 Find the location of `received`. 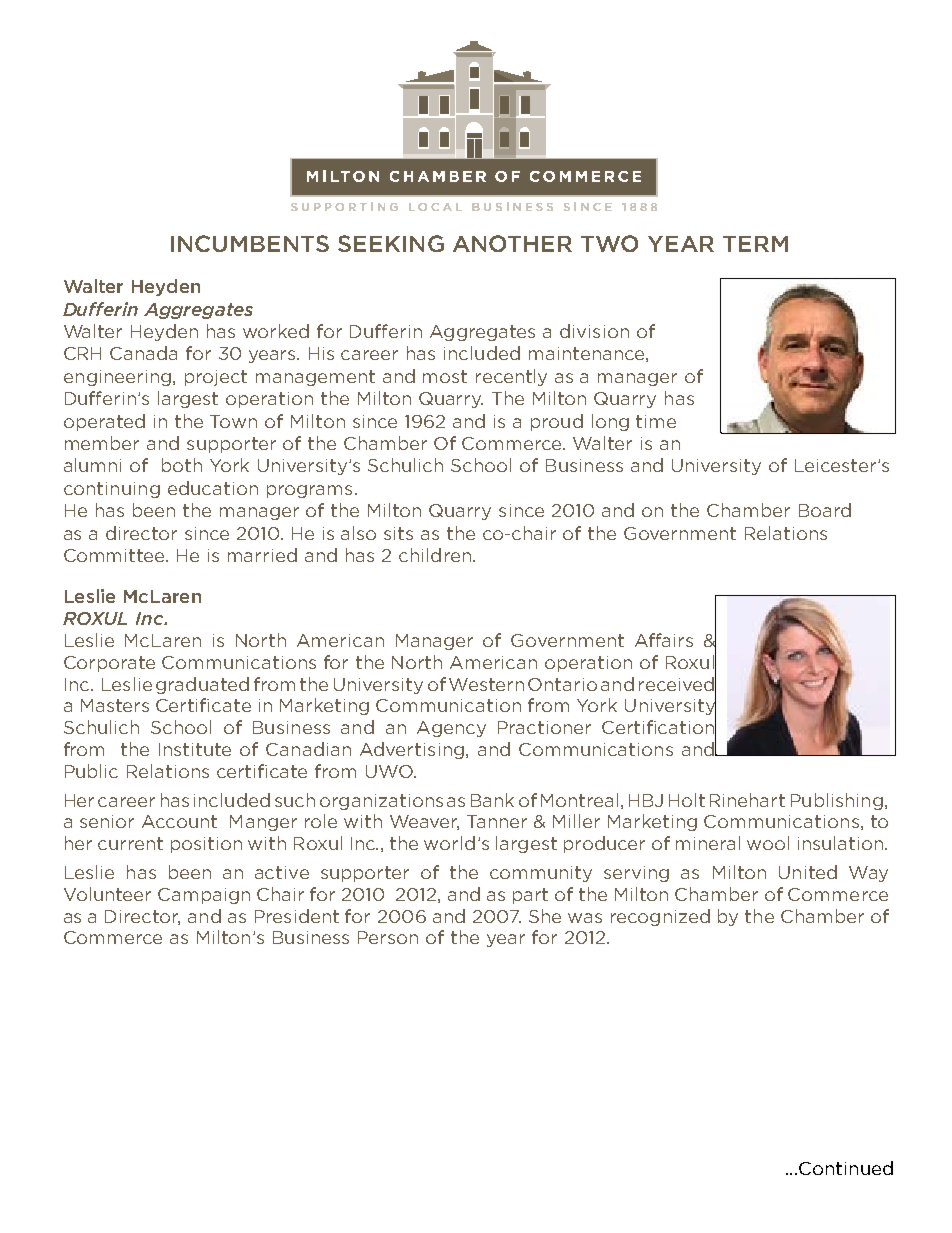

received is located at coordinates (677, 684).
